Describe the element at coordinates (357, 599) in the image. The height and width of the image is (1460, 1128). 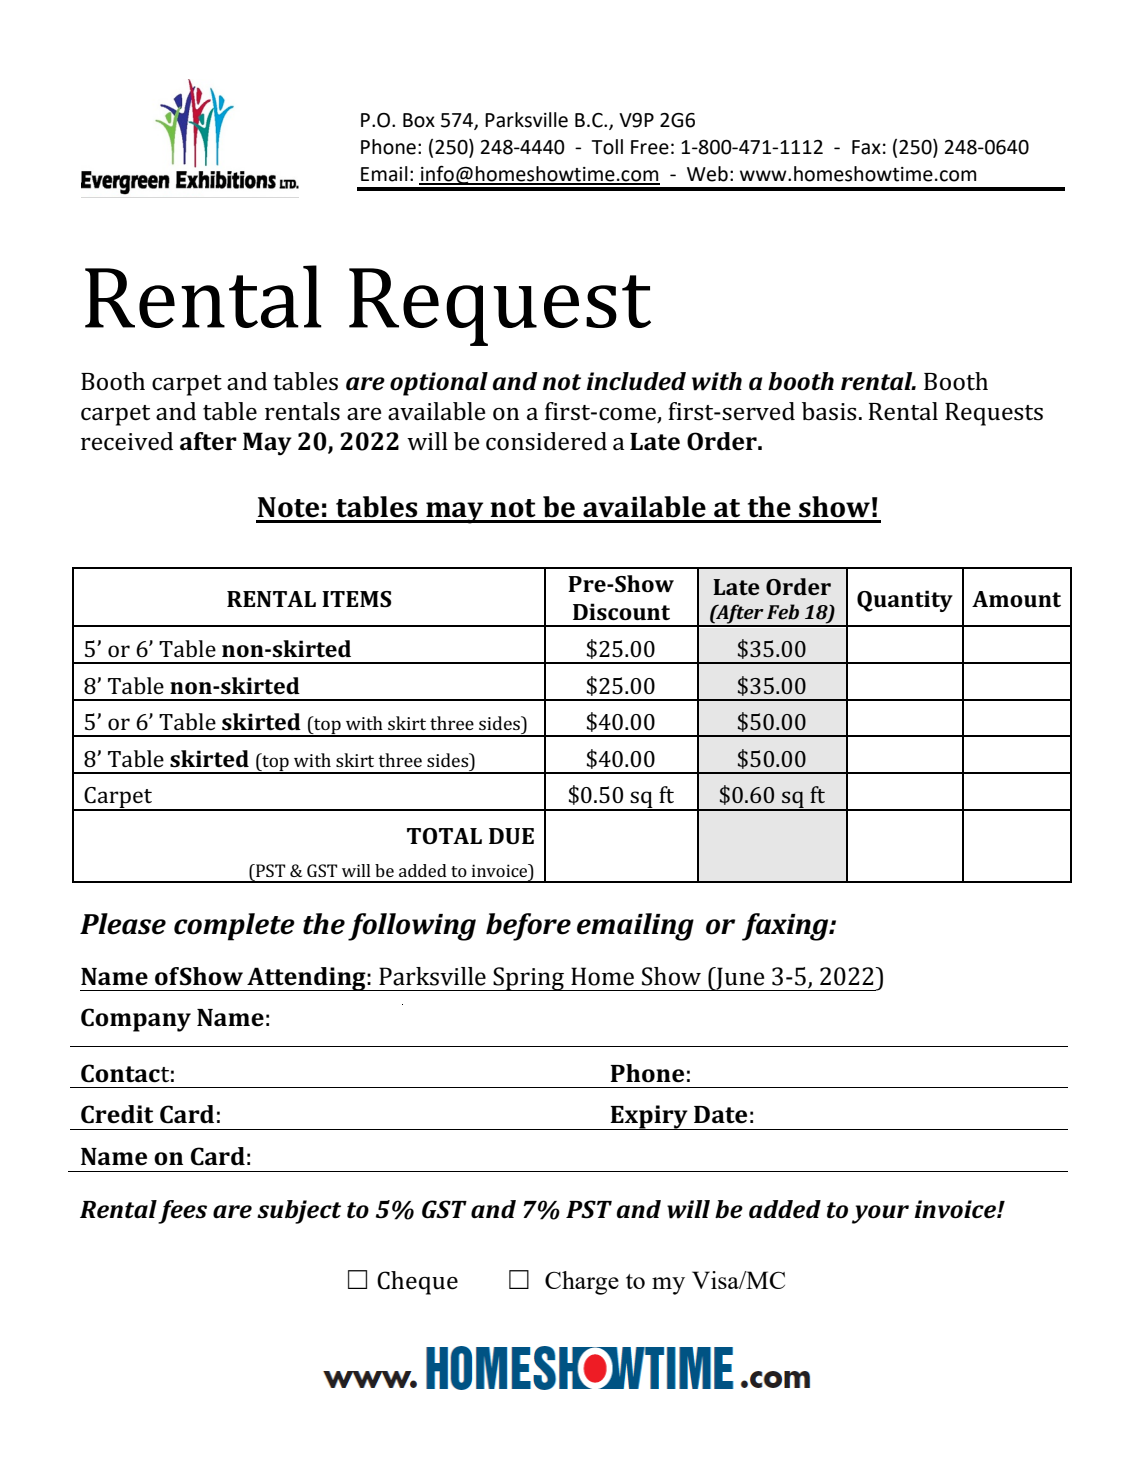
I see `ITEMS` at that location.
